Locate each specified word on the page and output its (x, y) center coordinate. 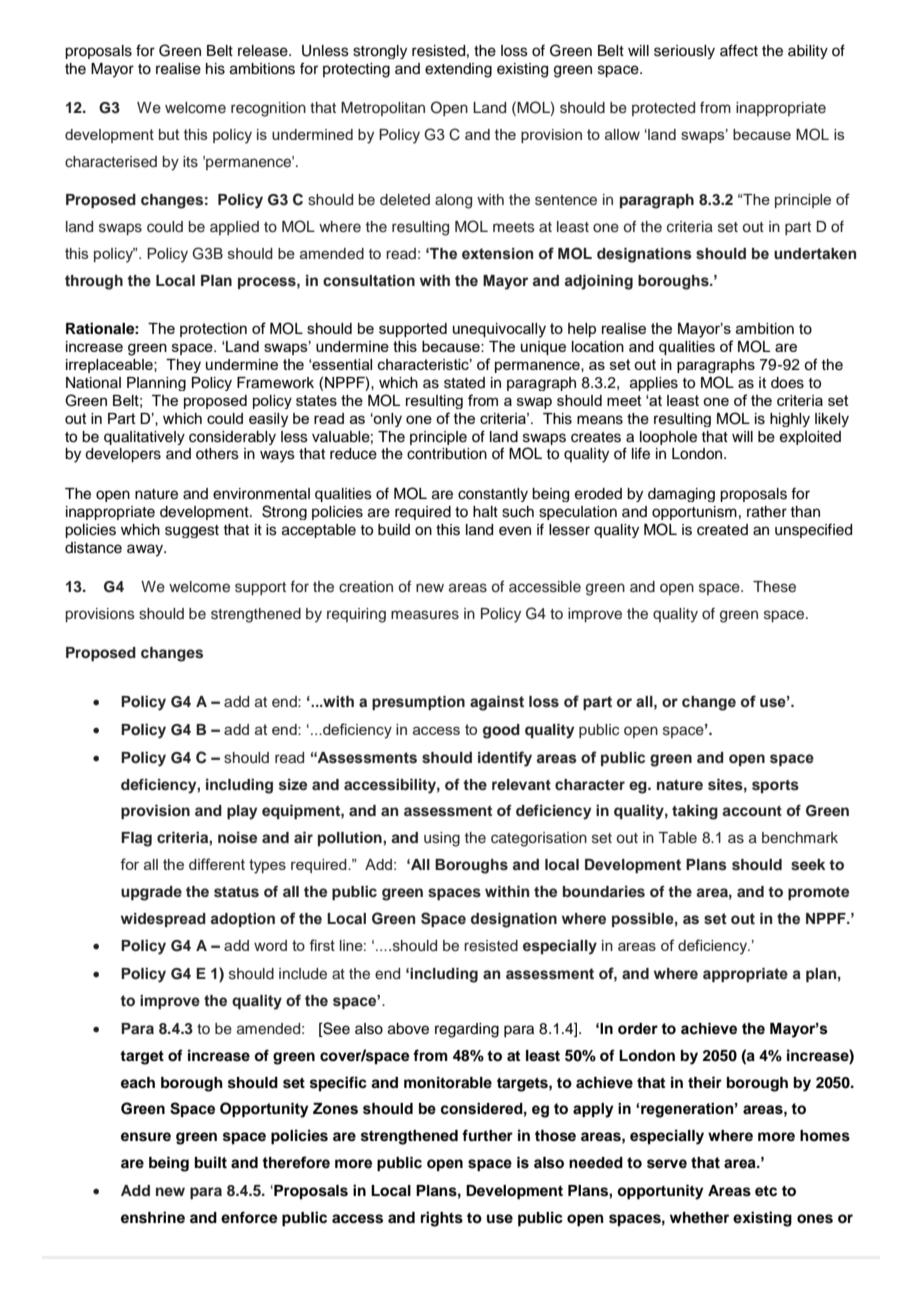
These (774, 587)
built (211, 1162)
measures (425, 615)
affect (739, 50)
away (146, 550)
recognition (268, 109)
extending (458, 70)
